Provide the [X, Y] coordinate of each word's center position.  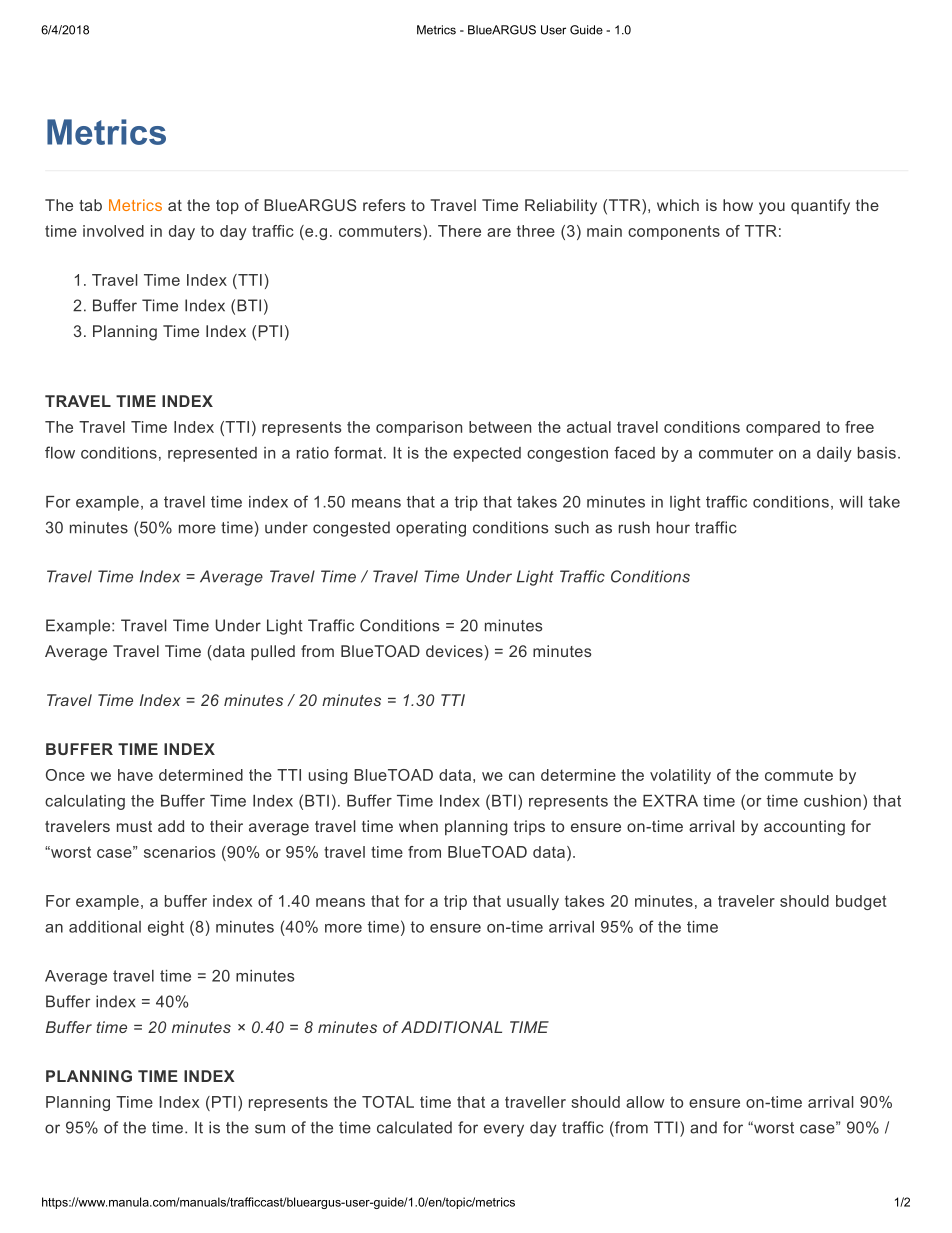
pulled [273, 653]
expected [487, 454]
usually [533, 902]
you [772, 208]
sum [270, 1129]
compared [783, 428]
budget [861, 902]
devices [454, 651]
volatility [680, 776]
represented [212, 454]
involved [113, 231]
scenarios [179, 852]
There [459, 231]
